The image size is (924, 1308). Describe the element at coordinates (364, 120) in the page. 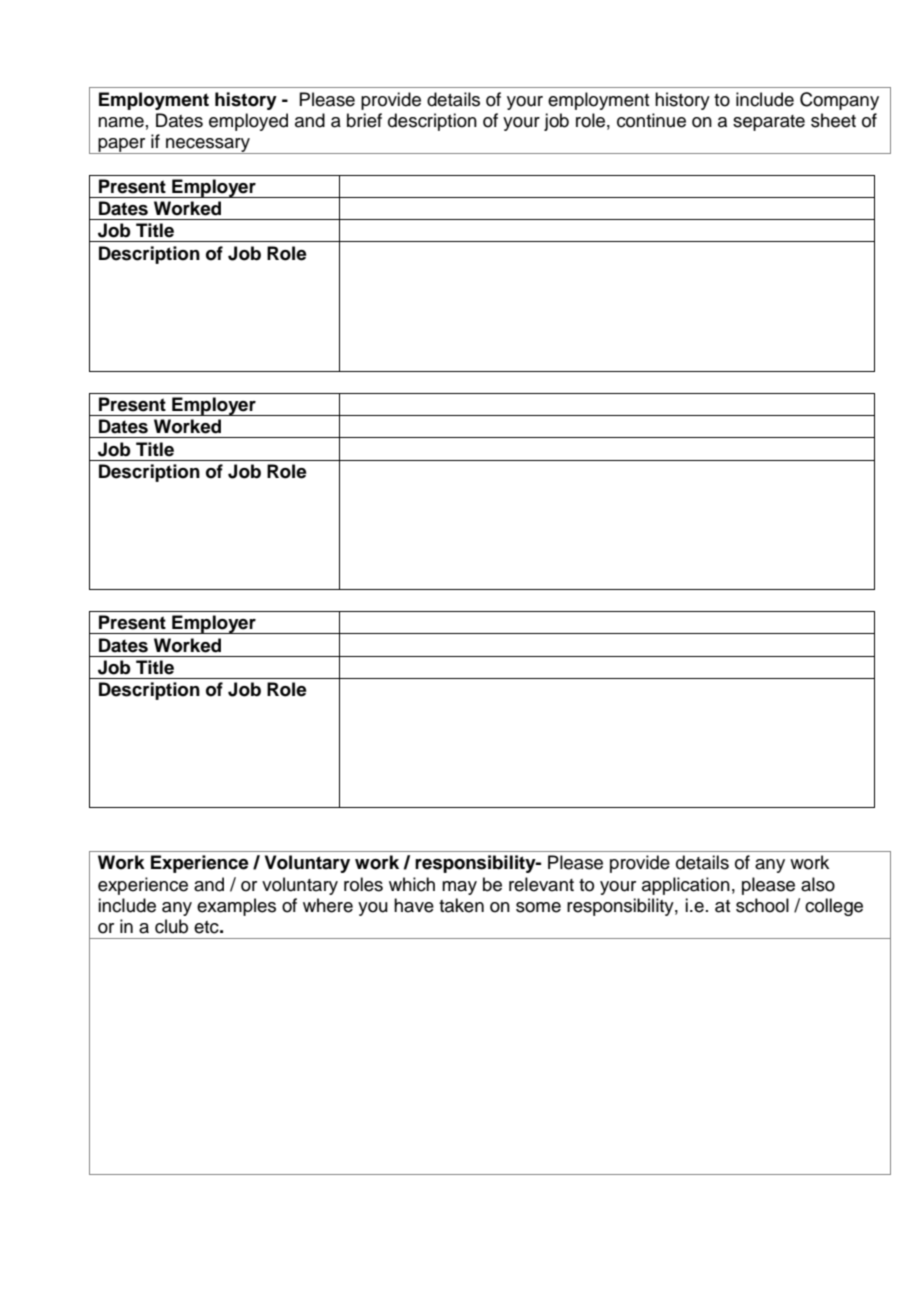

I see `brief` at that location.
